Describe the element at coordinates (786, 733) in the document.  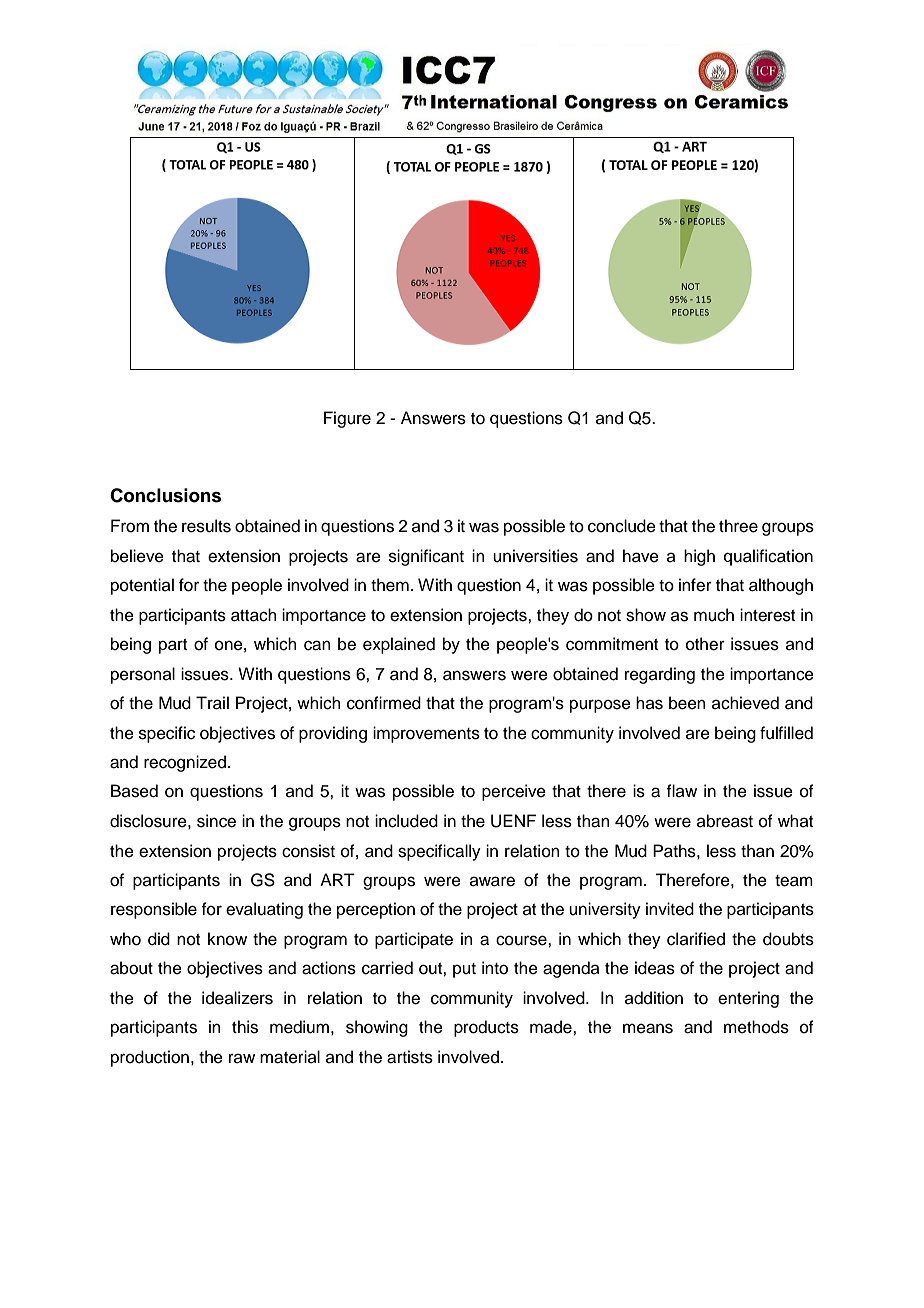
I see `fulfilled` at that location.
